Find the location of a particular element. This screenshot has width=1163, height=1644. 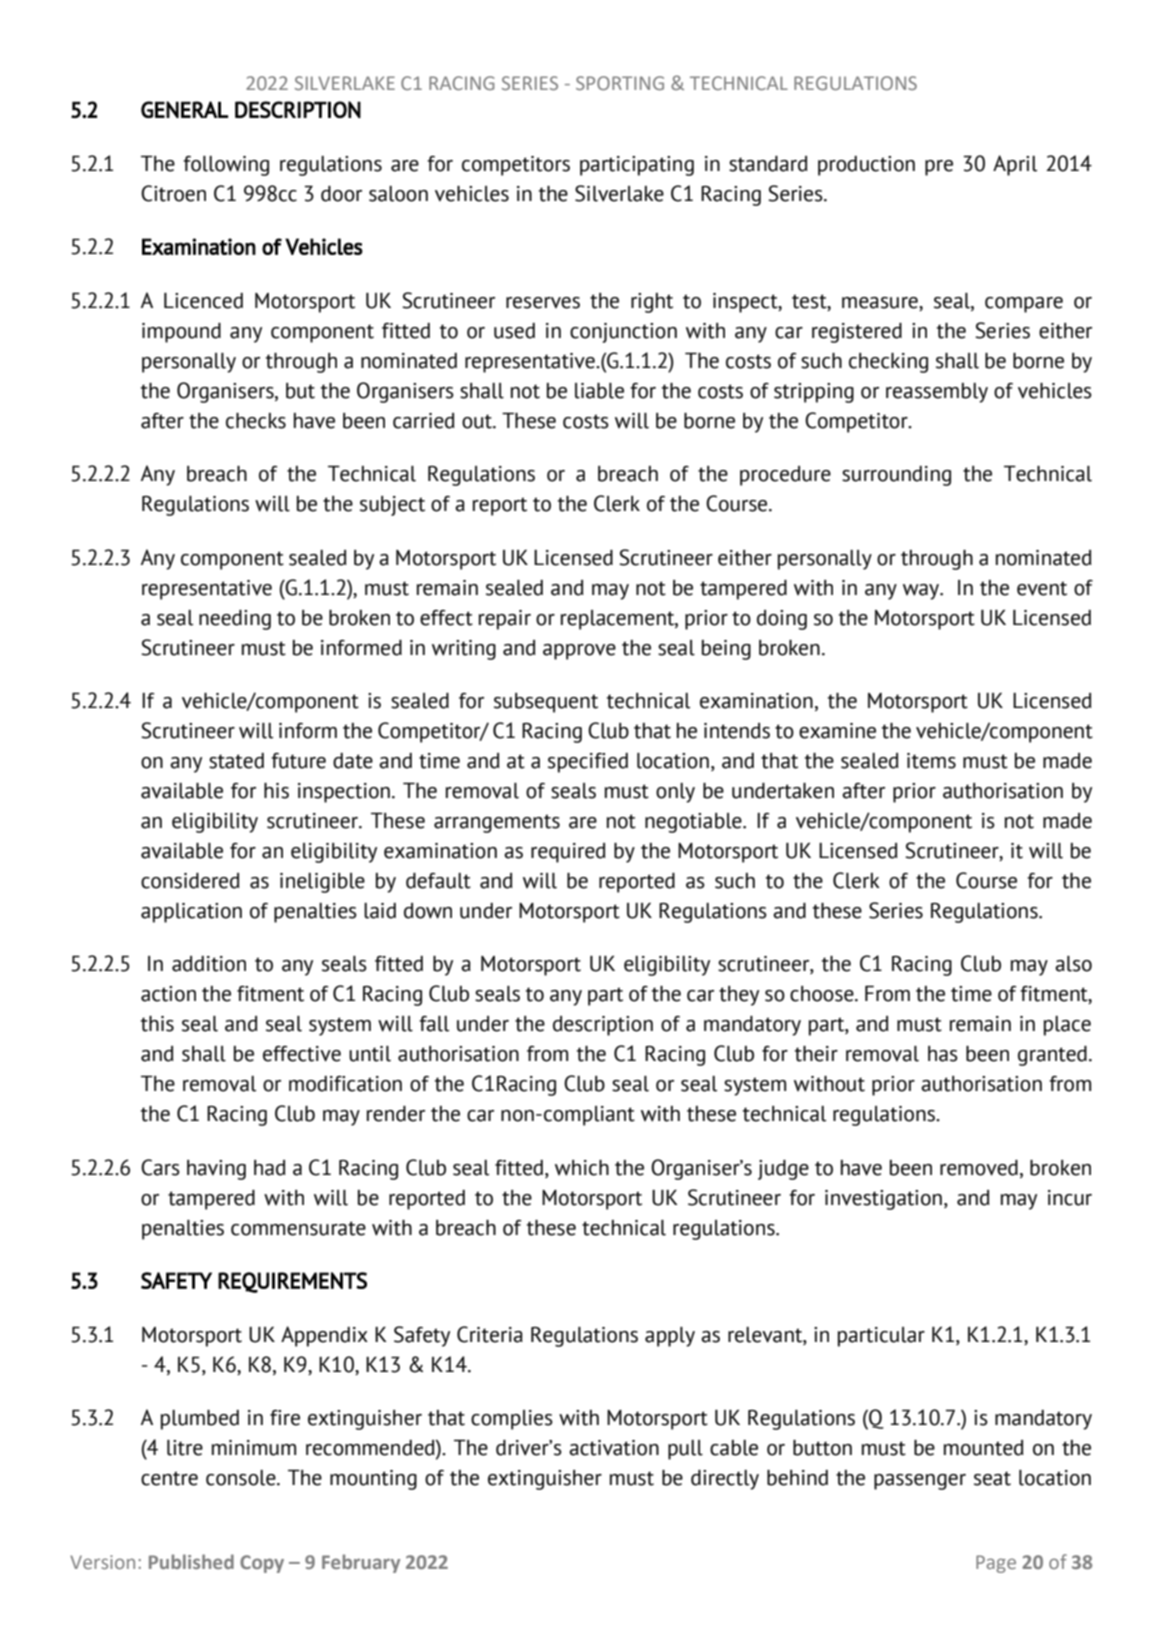

required is located at coordinates (568, 853).
